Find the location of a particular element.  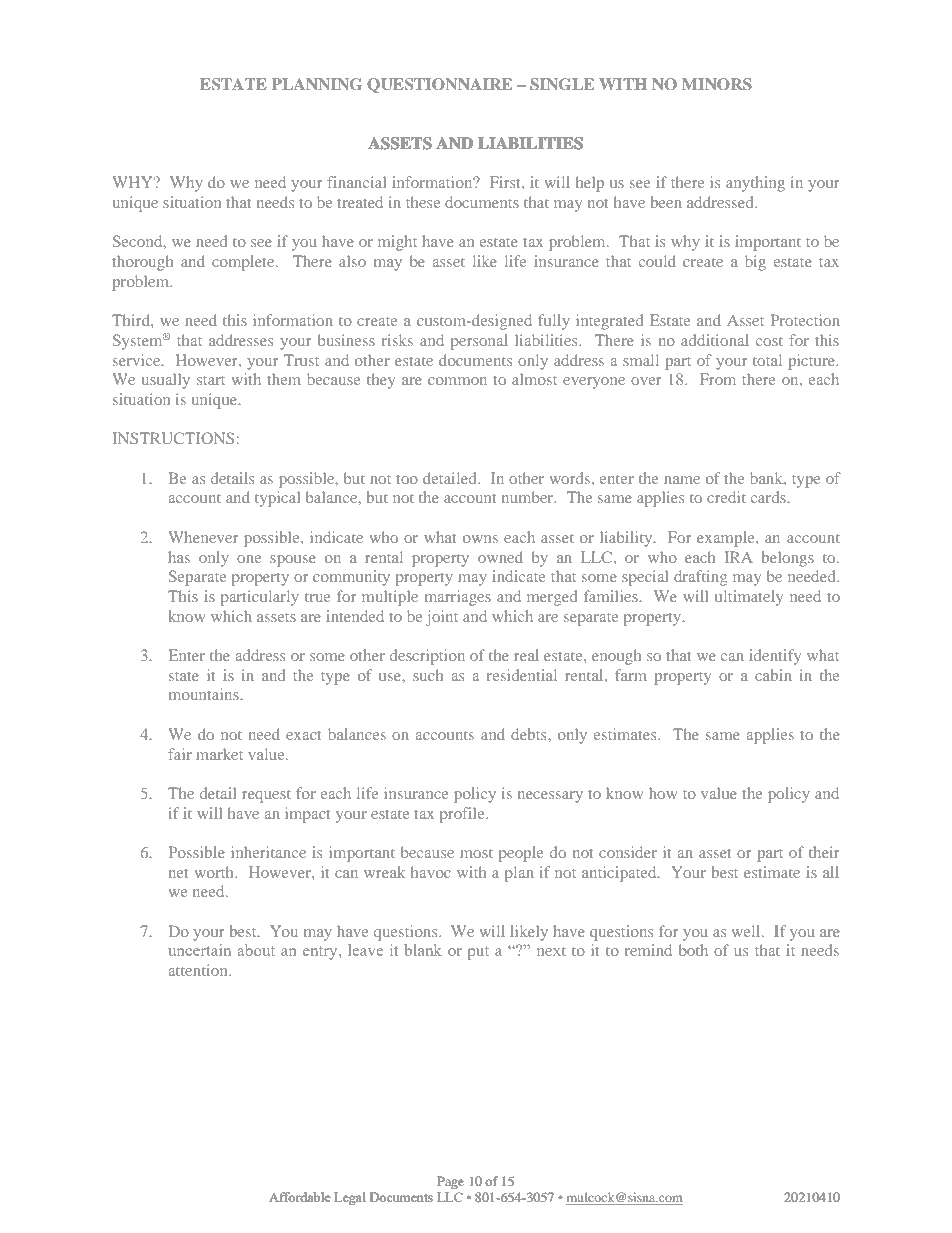

request is located at coordinates (266, 796).
